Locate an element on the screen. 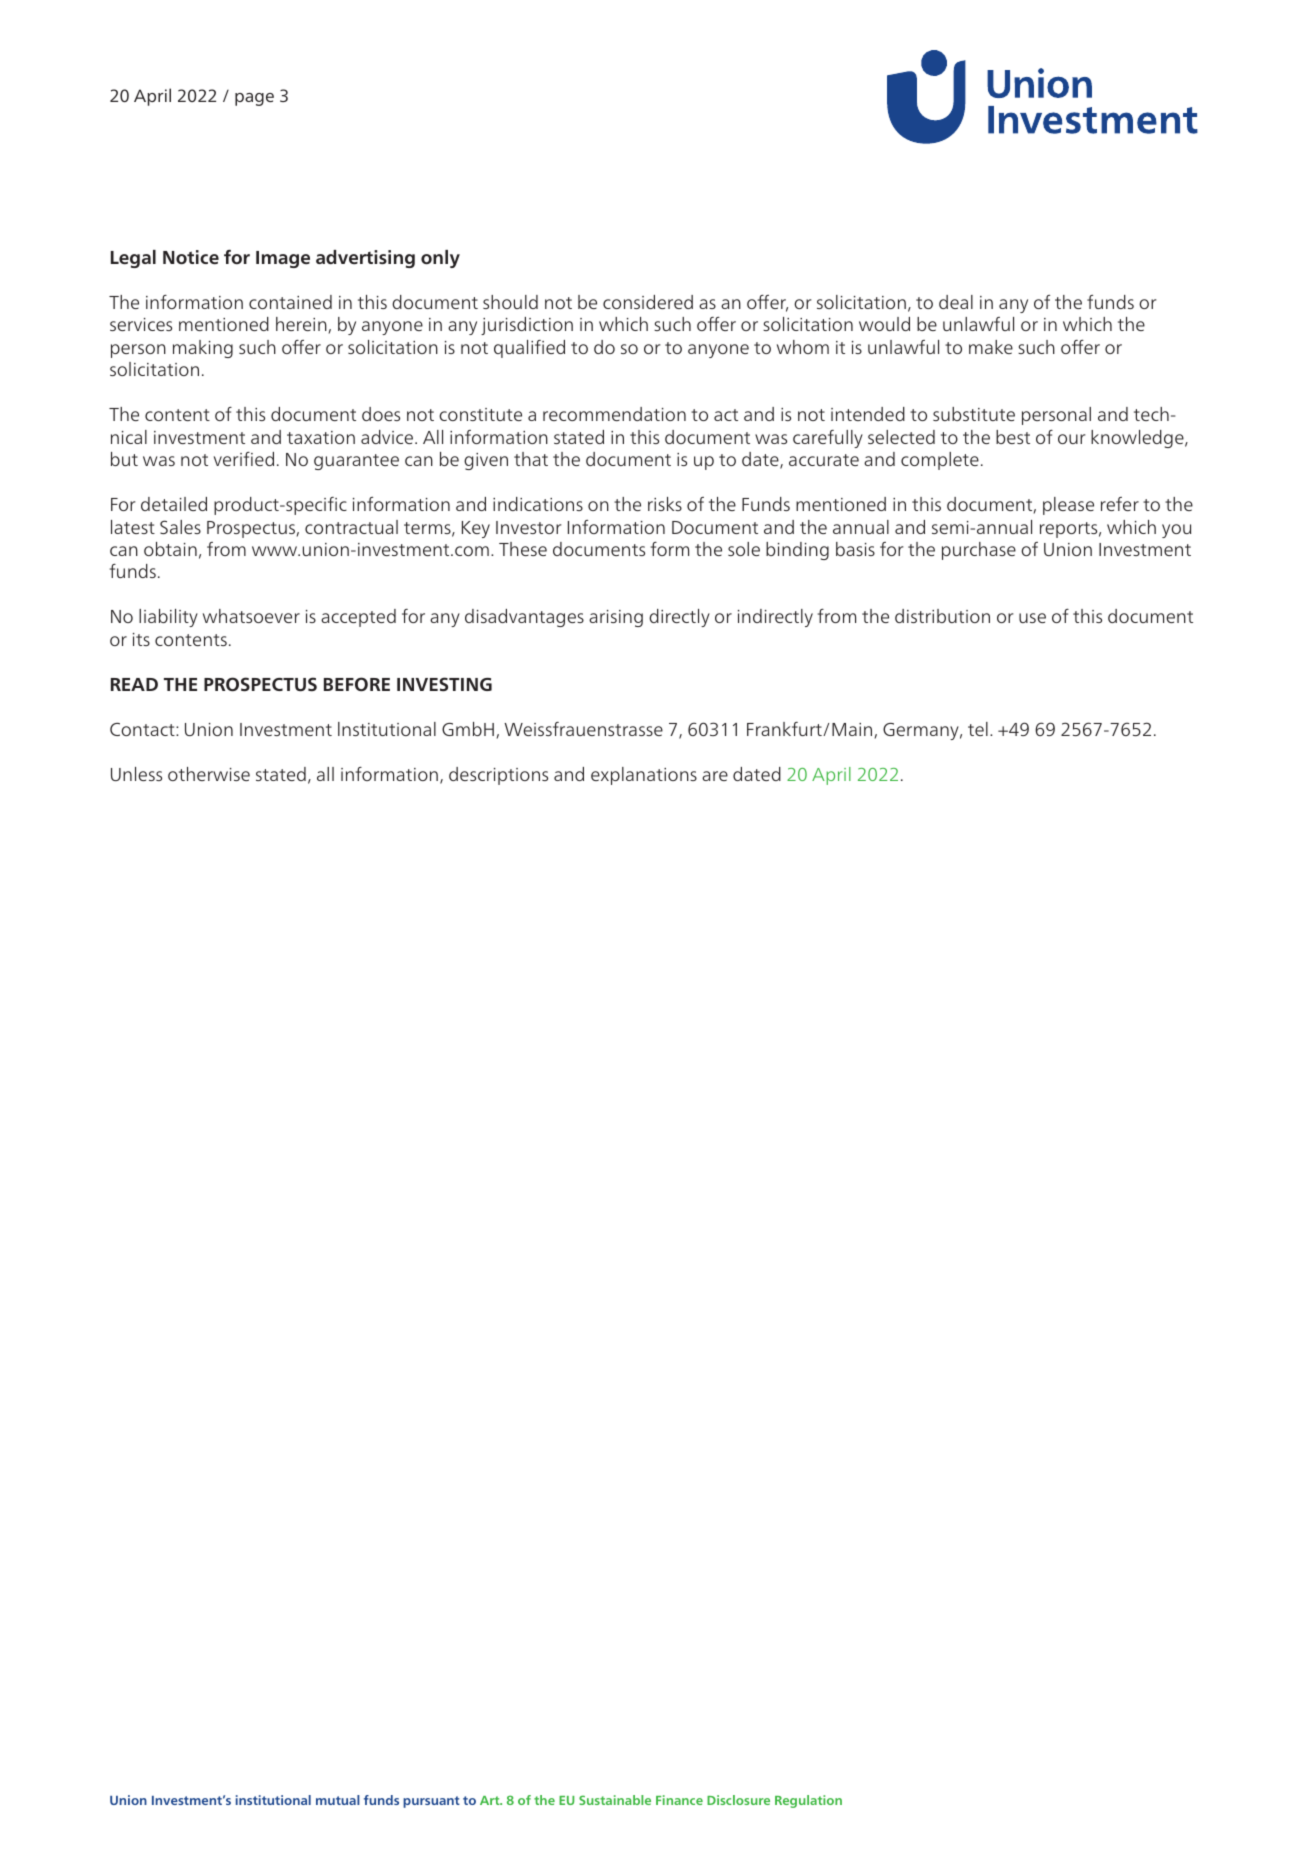  considered is located at coordinates (648, 302).
